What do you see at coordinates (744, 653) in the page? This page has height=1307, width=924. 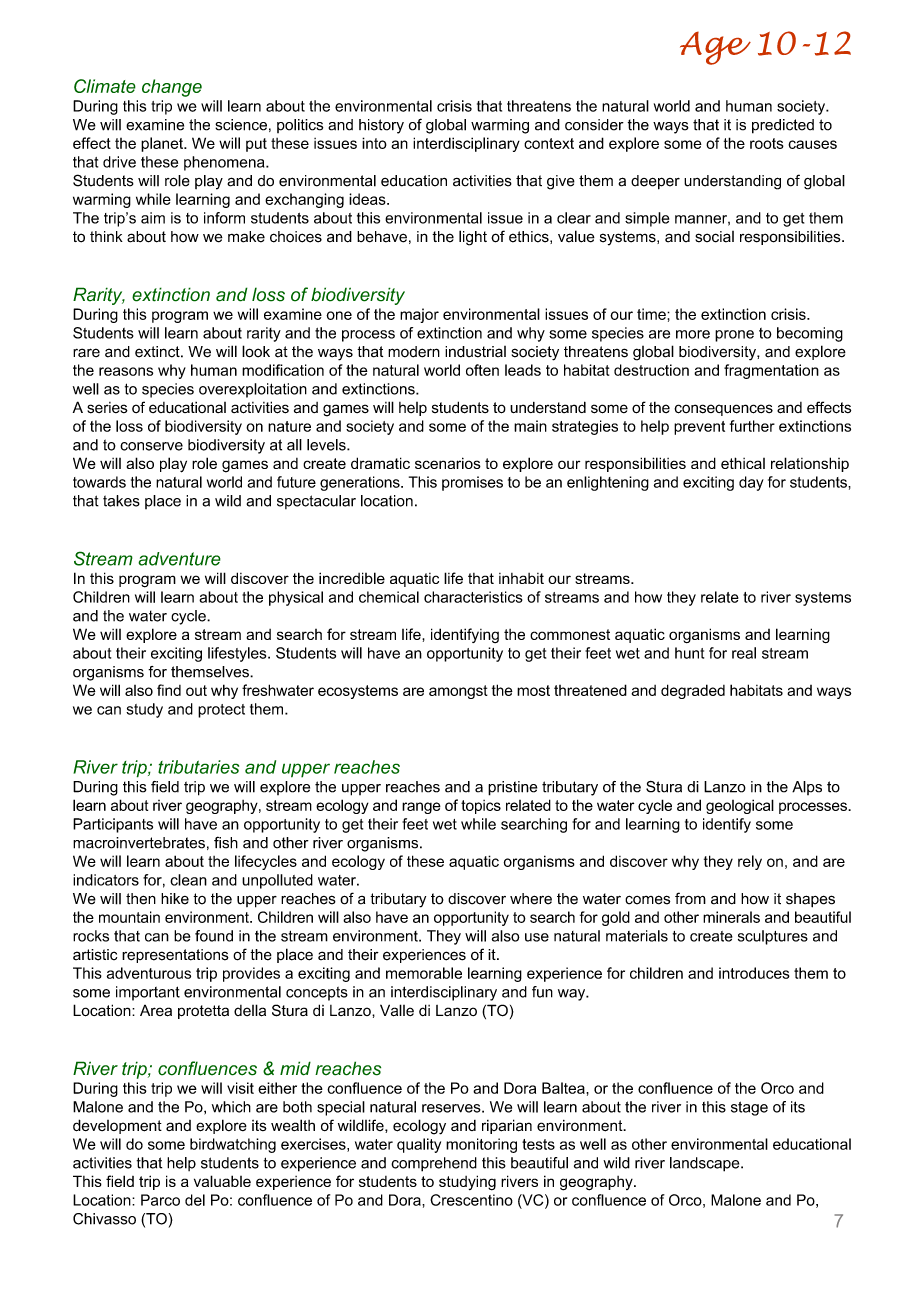 I see `real` at bounding box center [744, 653].
